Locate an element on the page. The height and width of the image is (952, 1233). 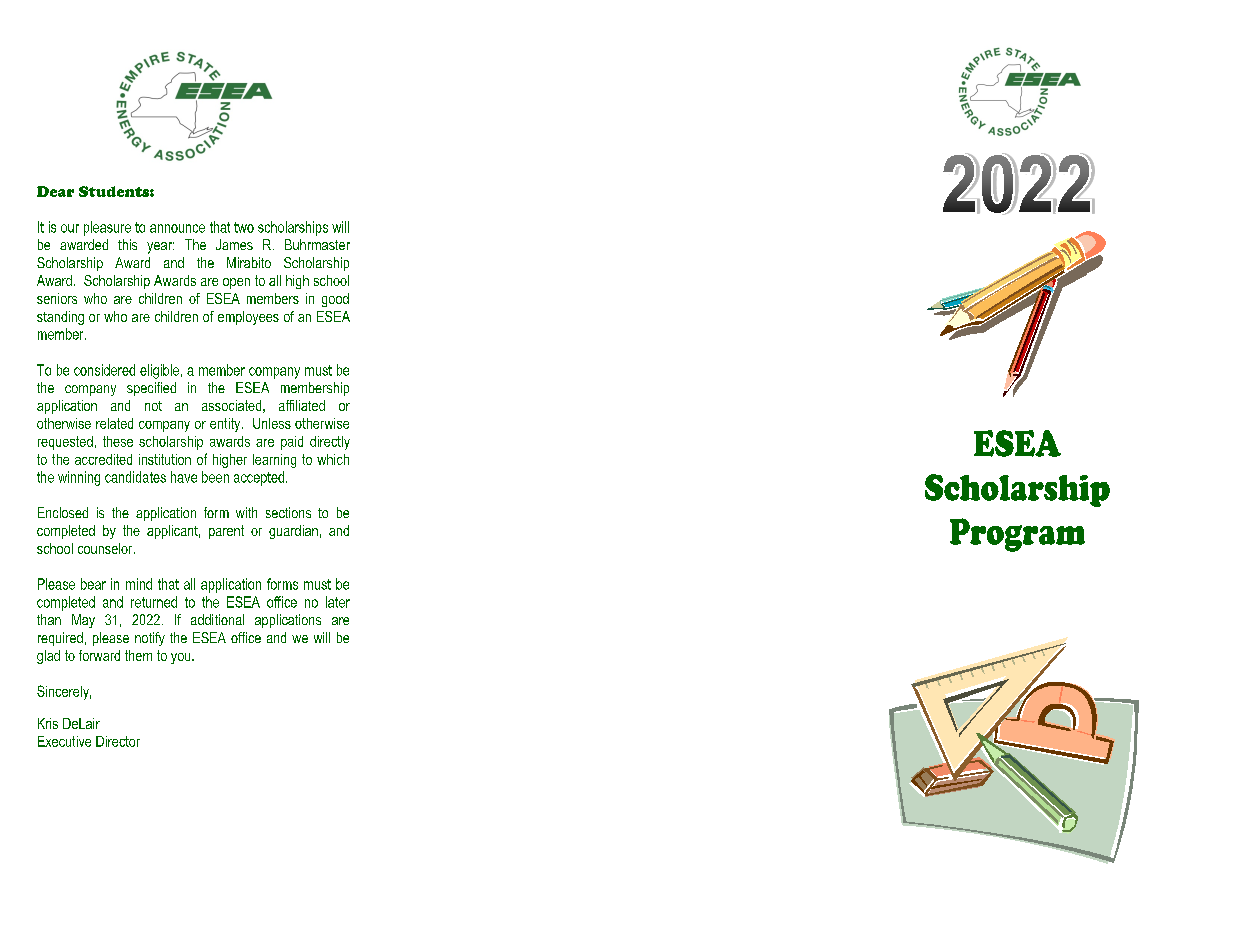
considered is located at coordinates (104, 370).
